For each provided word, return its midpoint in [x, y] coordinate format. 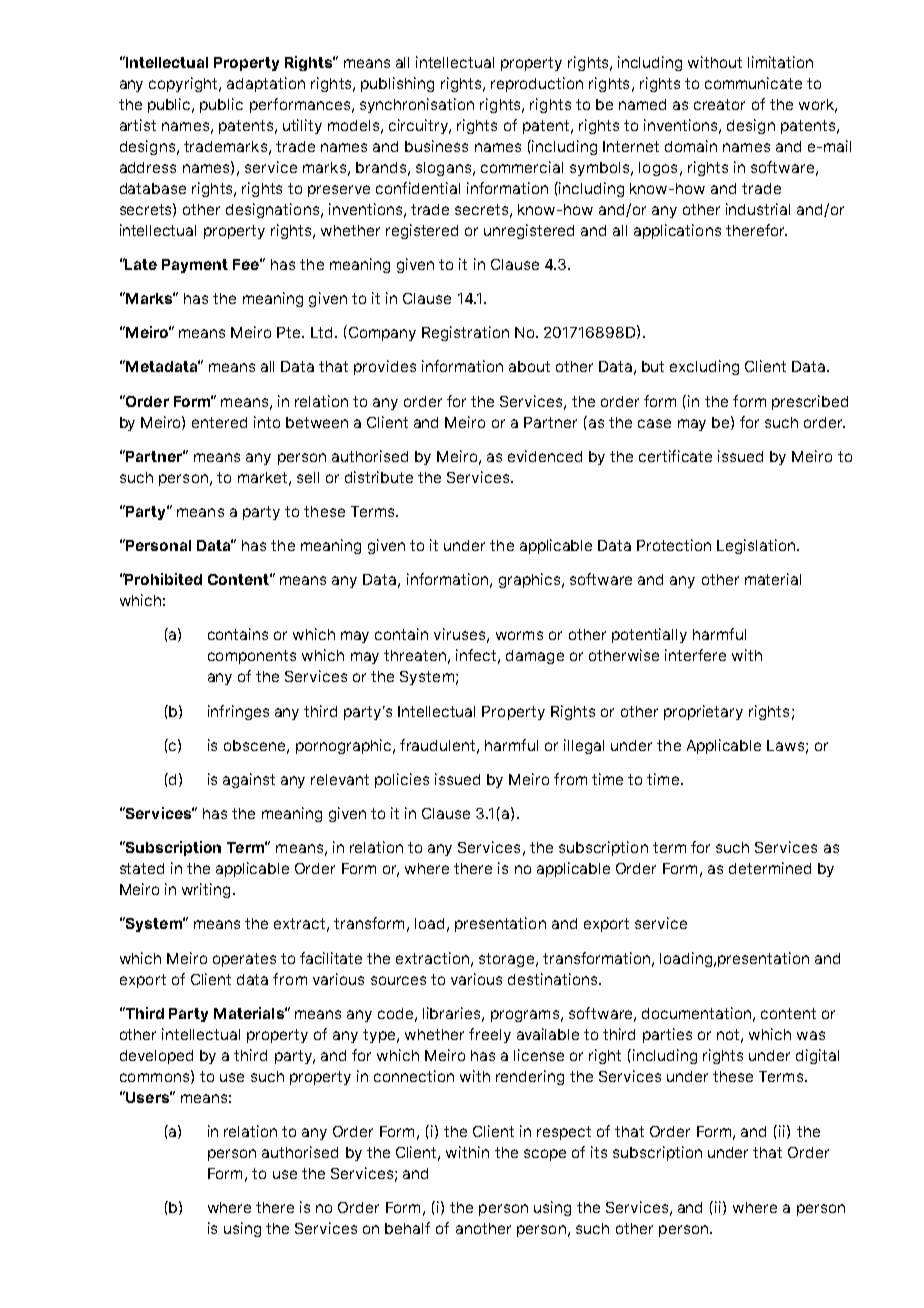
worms [519, 635]
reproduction [537, 84]
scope [545, 1155]
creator [719, 104]
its [599, 1152]
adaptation [266, 84]
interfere [695, 655]
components [252, 657]
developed [156, 1057]
